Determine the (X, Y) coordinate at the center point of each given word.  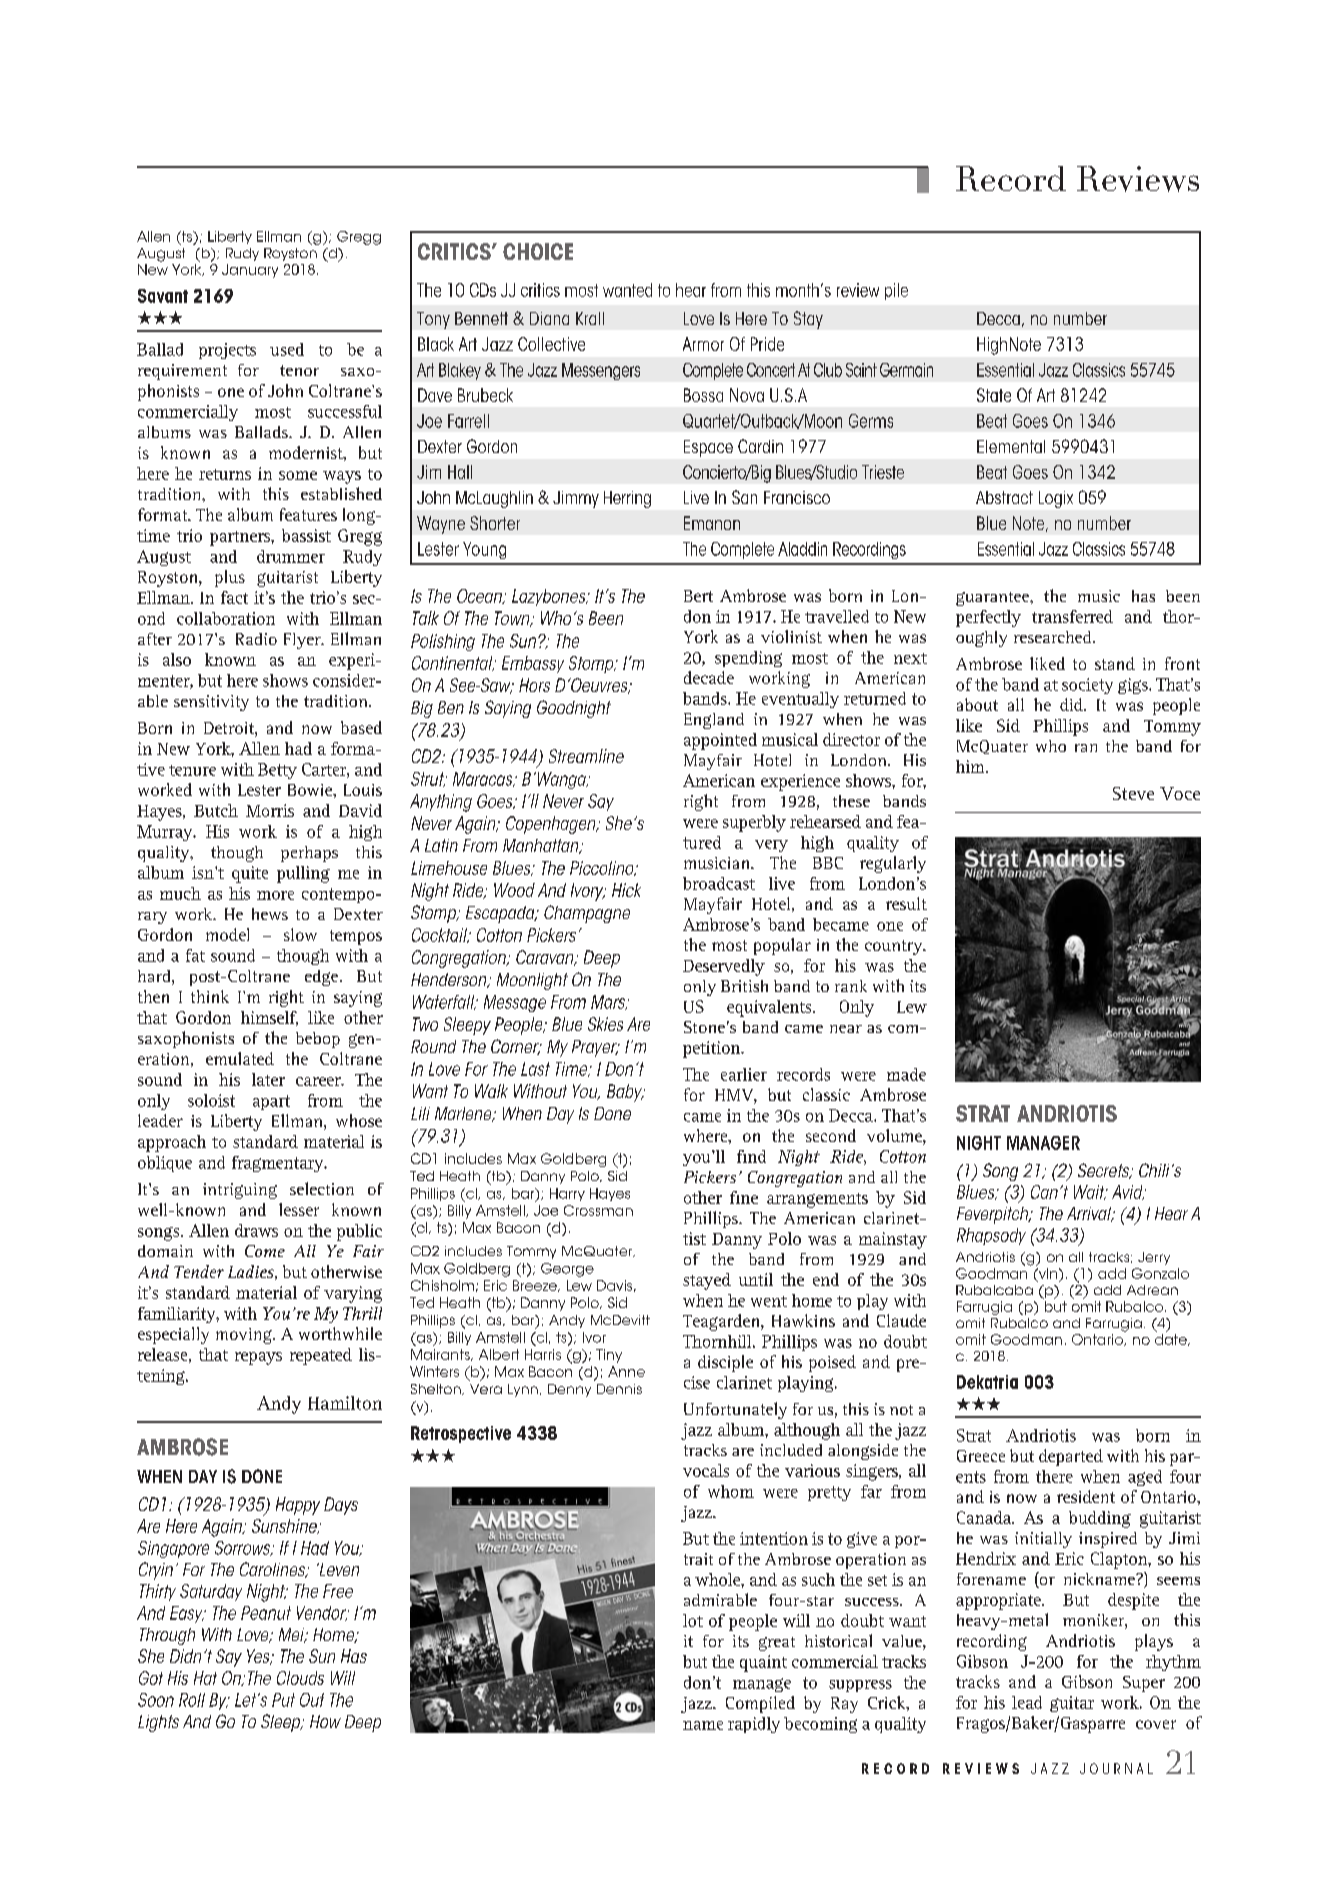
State (994, 395)
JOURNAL (1116, 1768)
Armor (703, 344)
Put (283, 1700)
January (250, 271)
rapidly (754, 1725)
